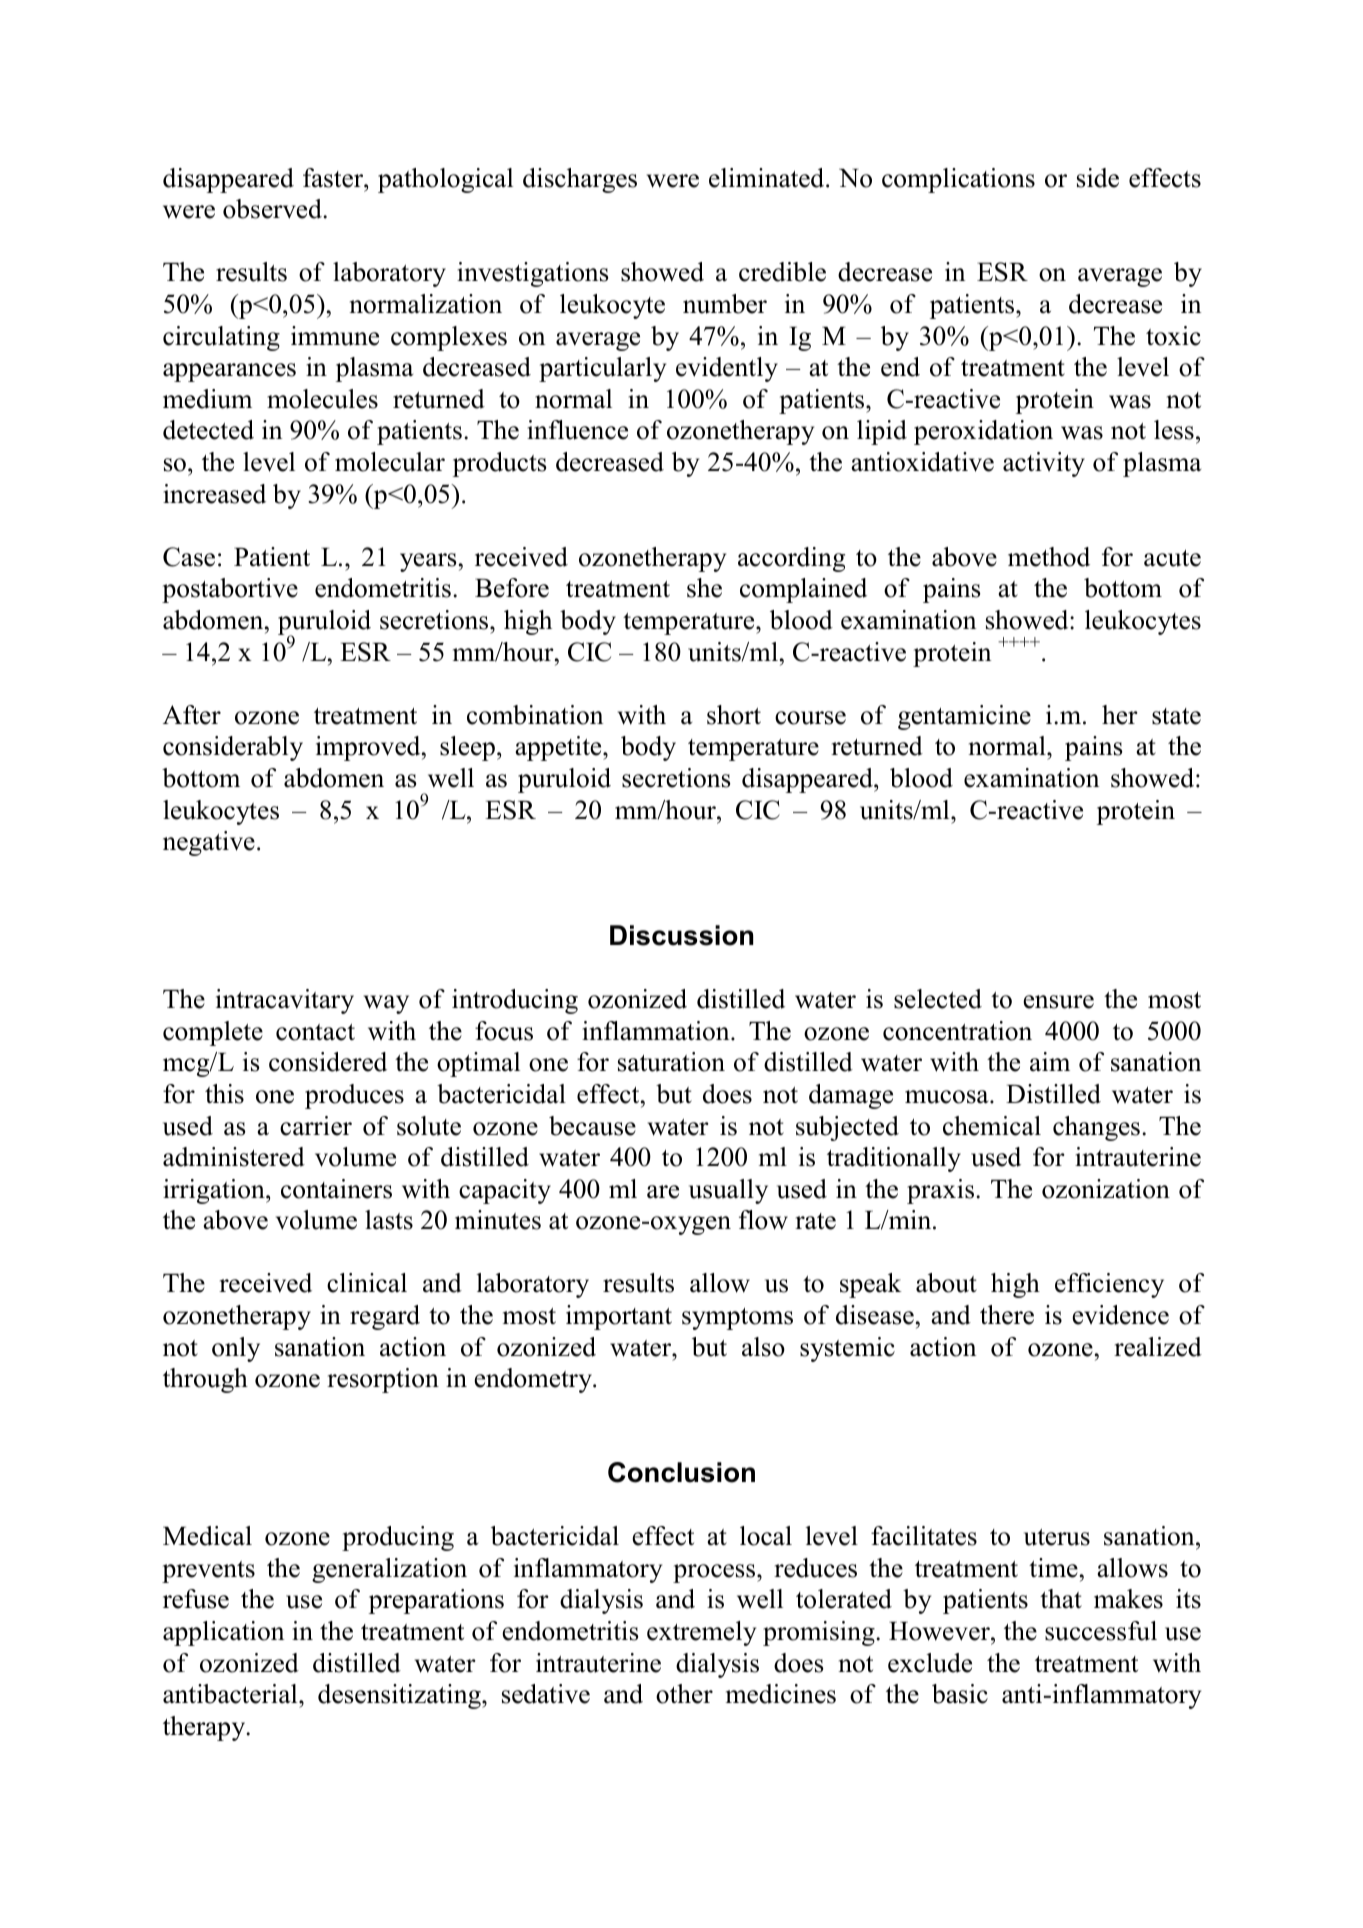  Describe the element at coordinates (958, 180) in the image. I see `complications` at that location.
